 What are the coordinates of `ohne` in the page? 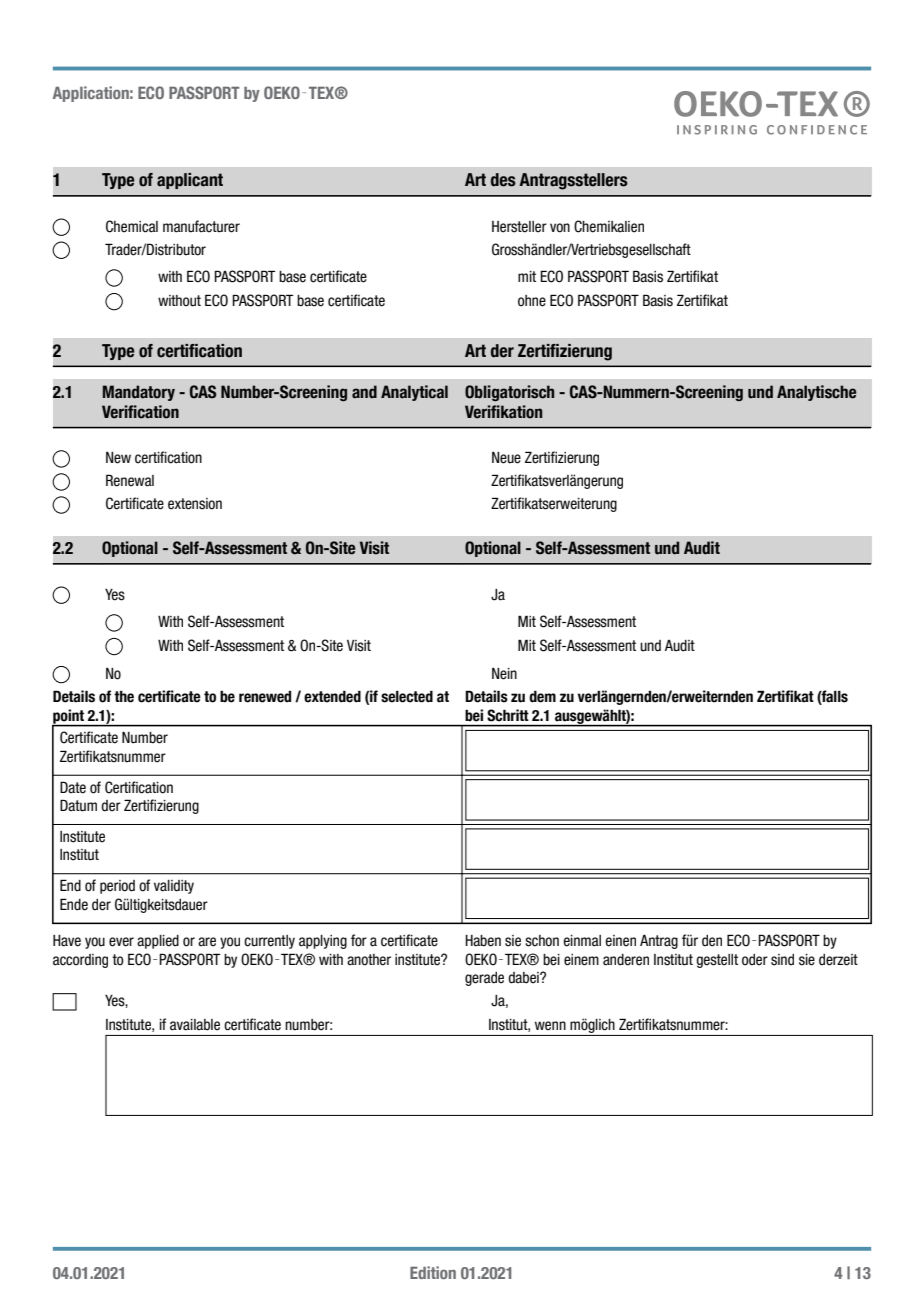 It's located at (532, 301).
